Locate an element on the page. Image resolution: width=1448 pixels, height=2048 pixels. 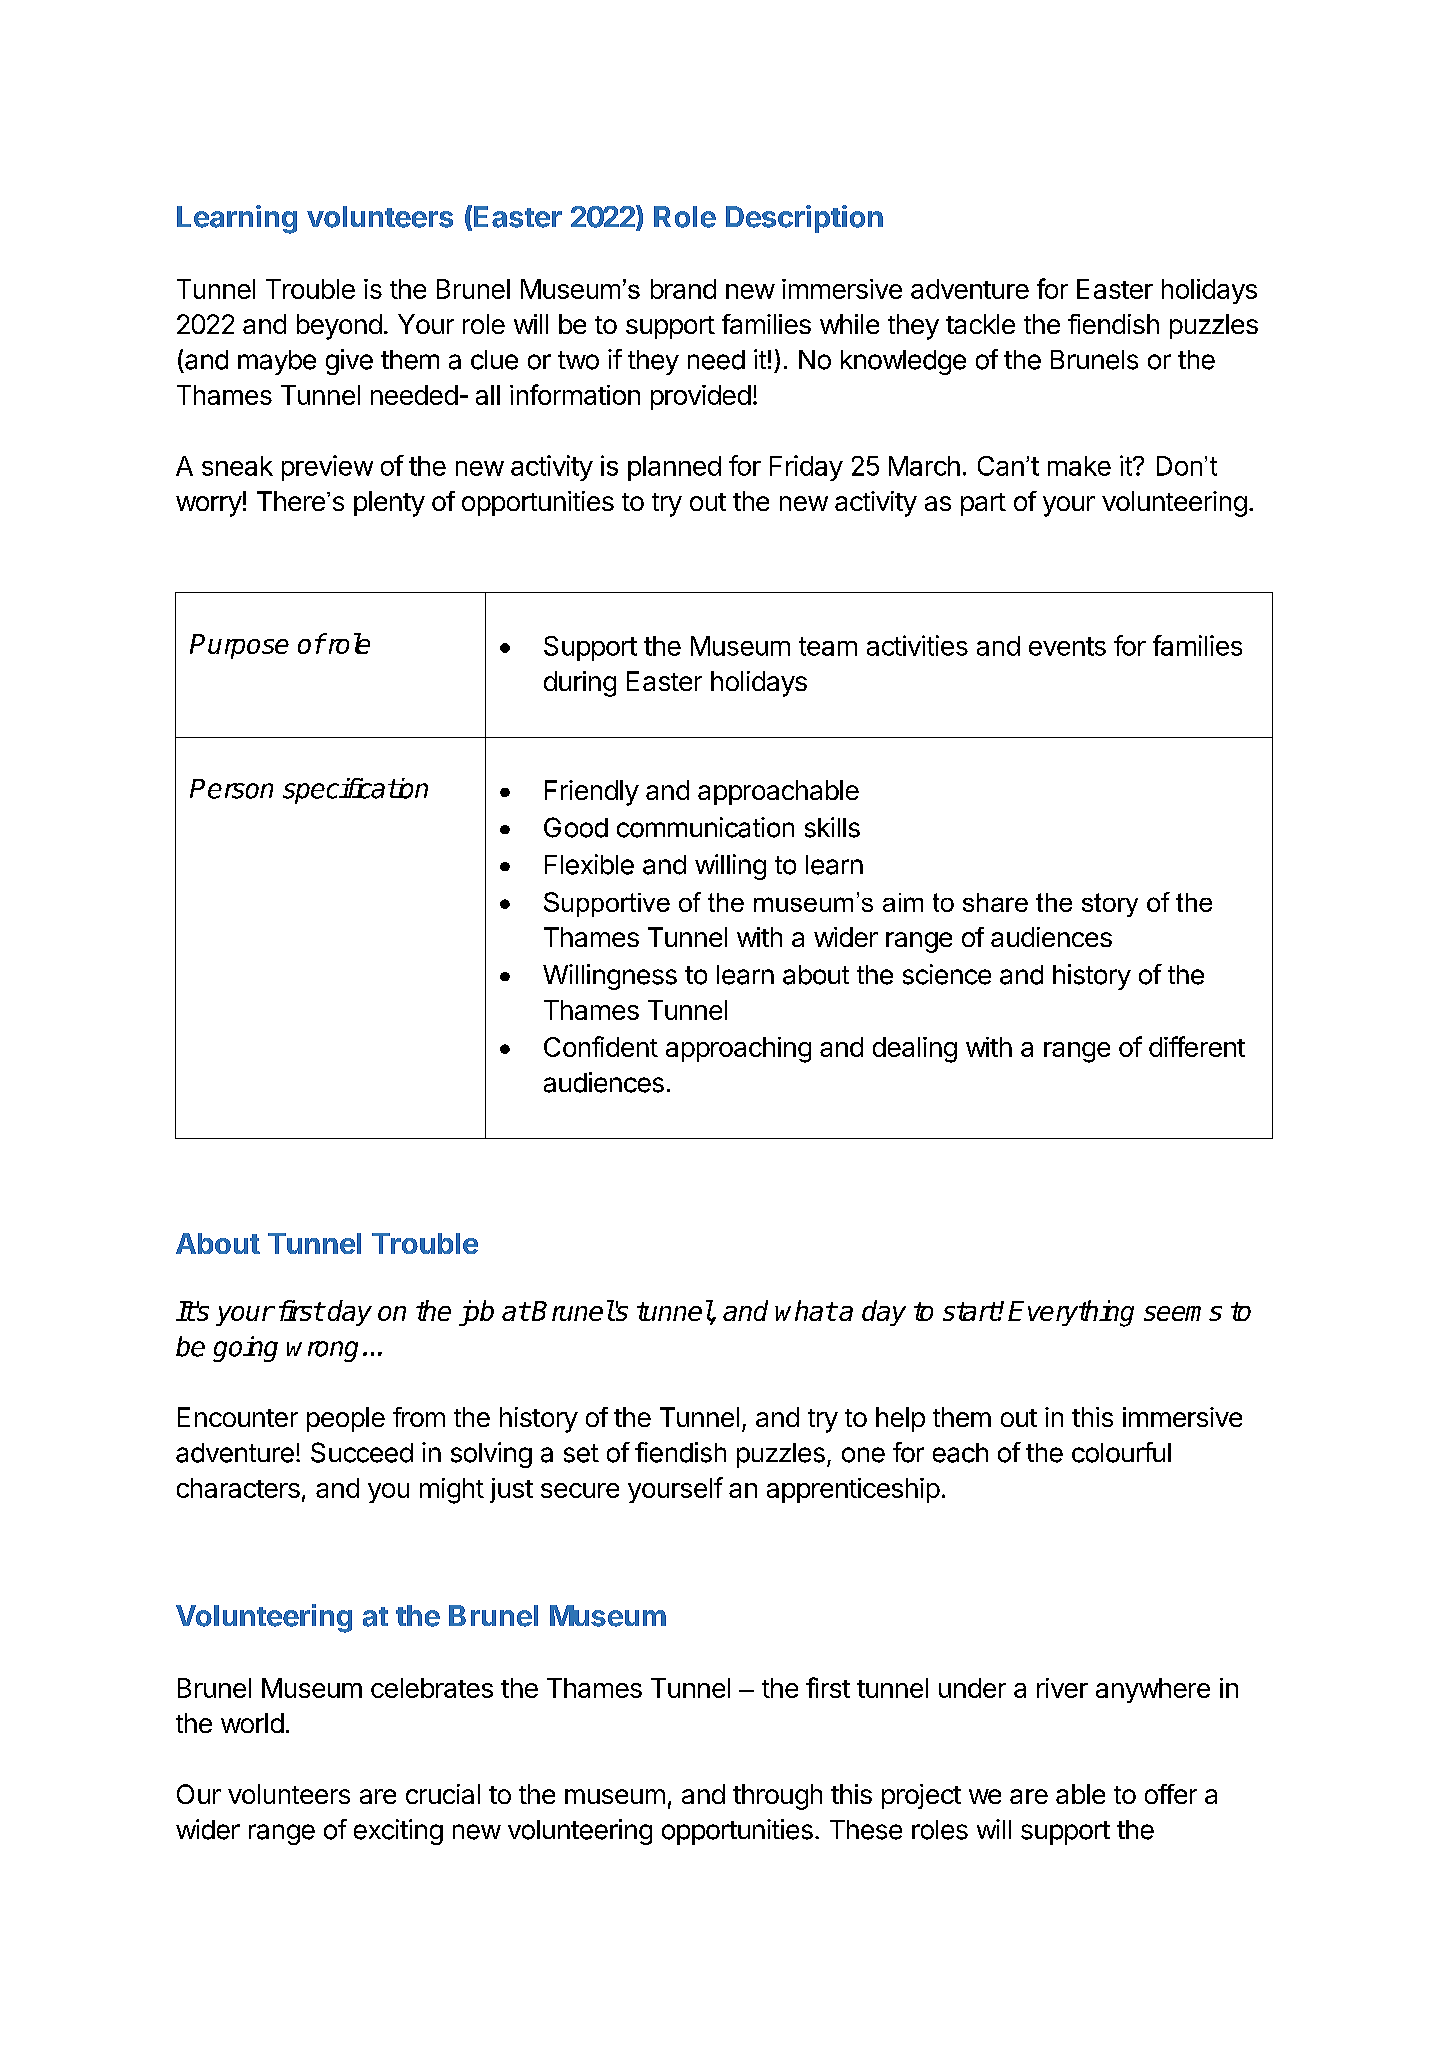
Confident is located at coordinates (601, 1046).
